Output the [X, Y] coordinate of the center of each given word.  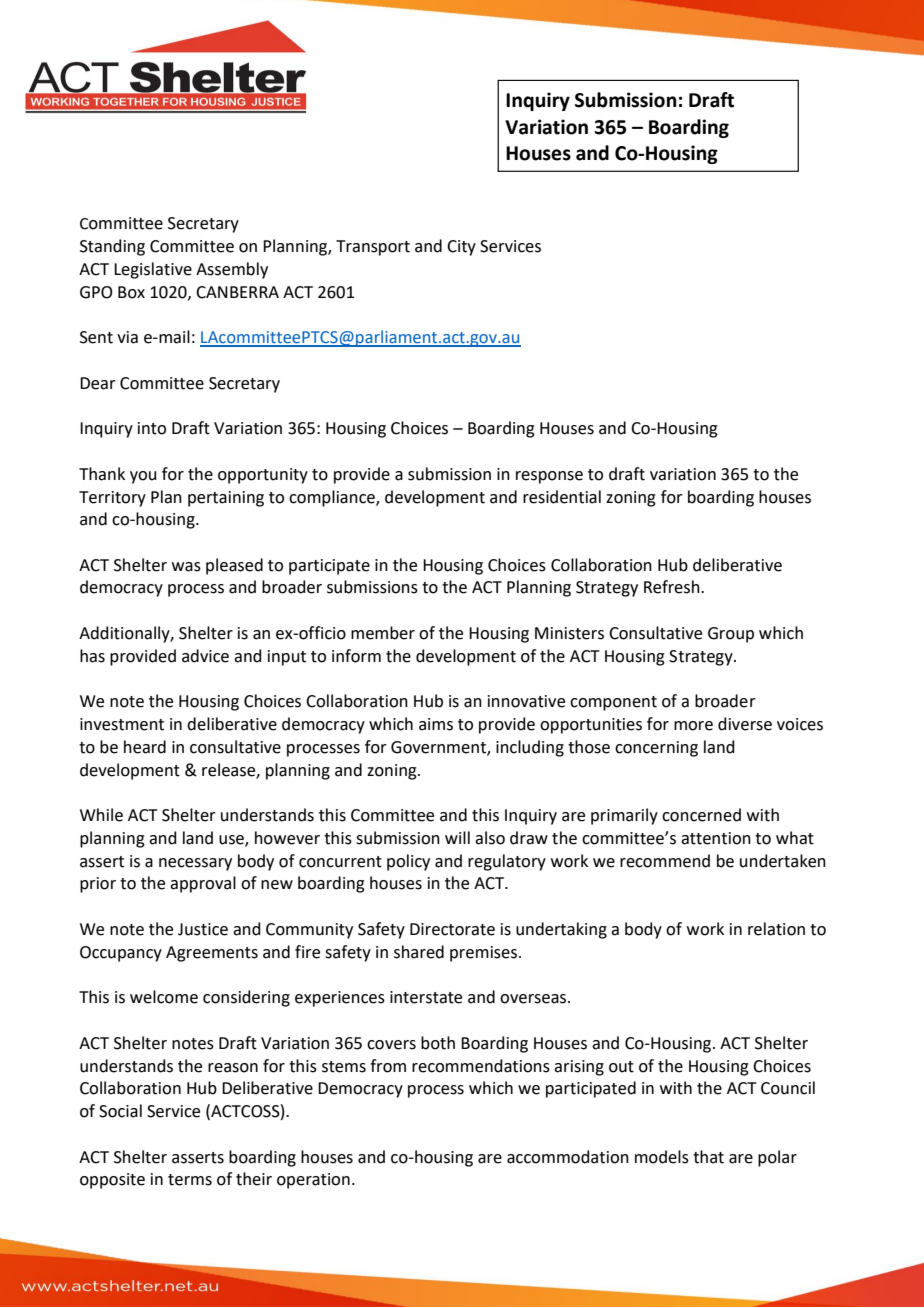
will [457, 837]
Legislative [153, 270]
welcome [164, 997]
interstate [426, 997]
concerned [701, 815]
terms [190, 1180]
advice [205, 656]
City [461, 248]
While [101, 815]
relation [776, 929]
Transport [373, 248]
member [383, 633]
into [152, 428]
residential [562, 497]
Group [731, 635]
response [549, 477]
